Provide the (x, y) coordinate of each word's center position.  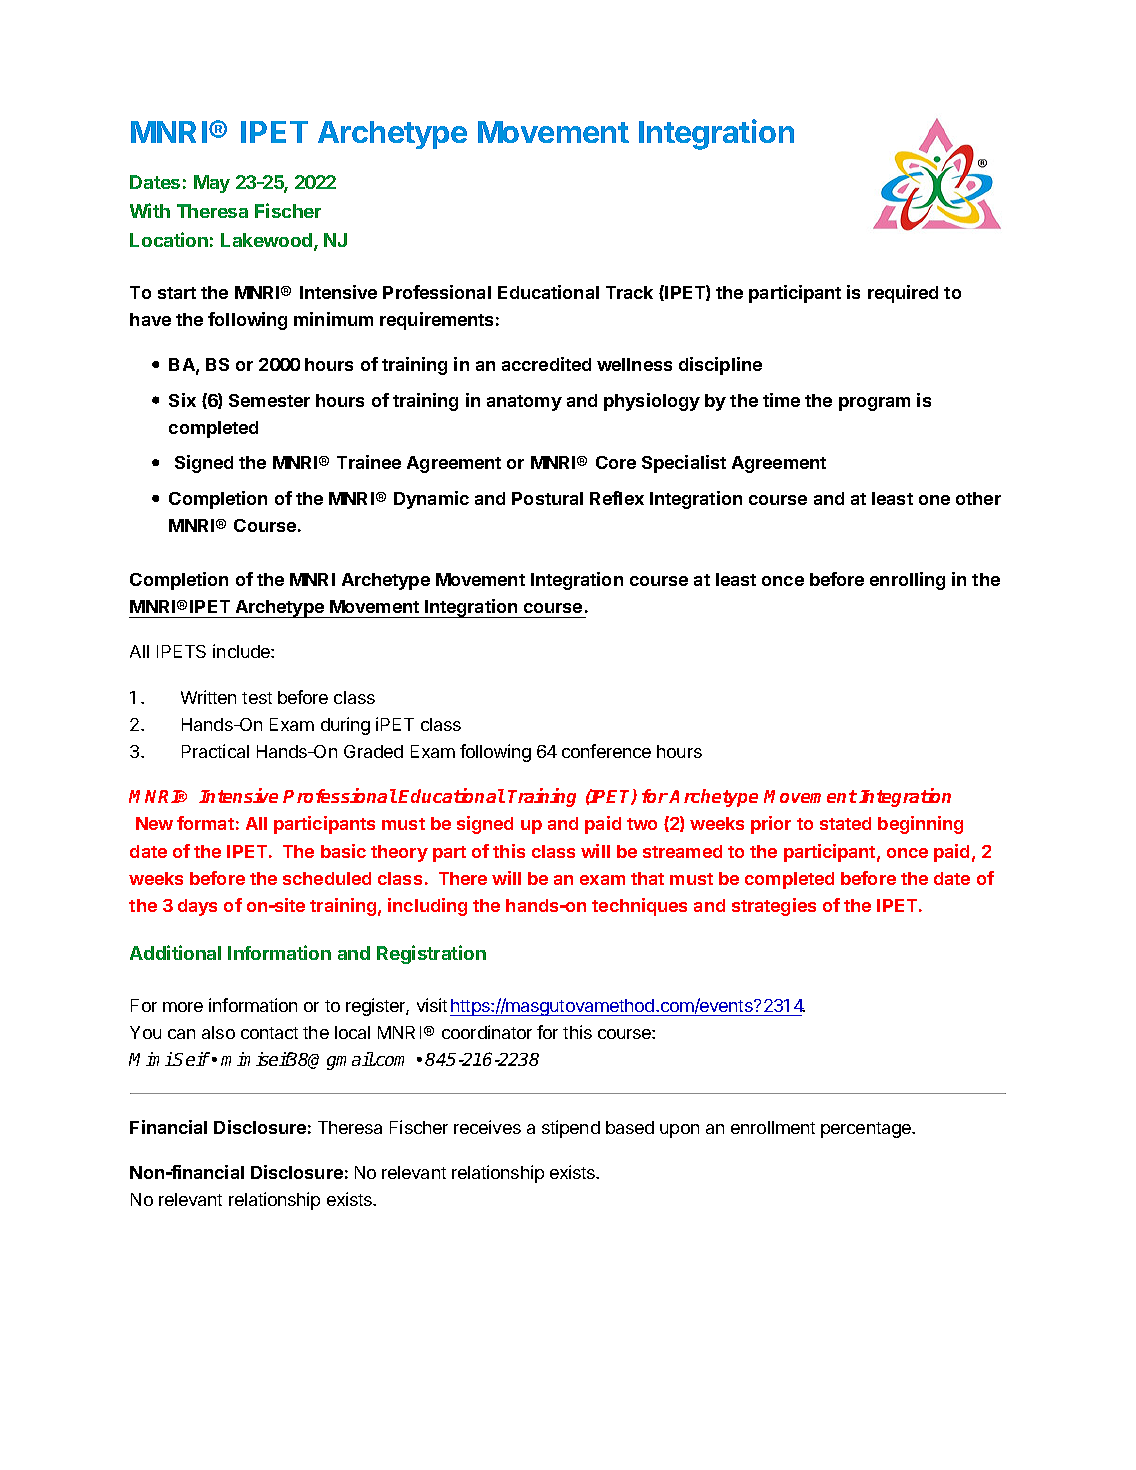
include (242, 651)
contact (269, 1033)
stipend (571, 1129)
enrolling (907, 581)
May (212, 184)
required (903, 294)
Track (629, 292)
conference (606, 751)
